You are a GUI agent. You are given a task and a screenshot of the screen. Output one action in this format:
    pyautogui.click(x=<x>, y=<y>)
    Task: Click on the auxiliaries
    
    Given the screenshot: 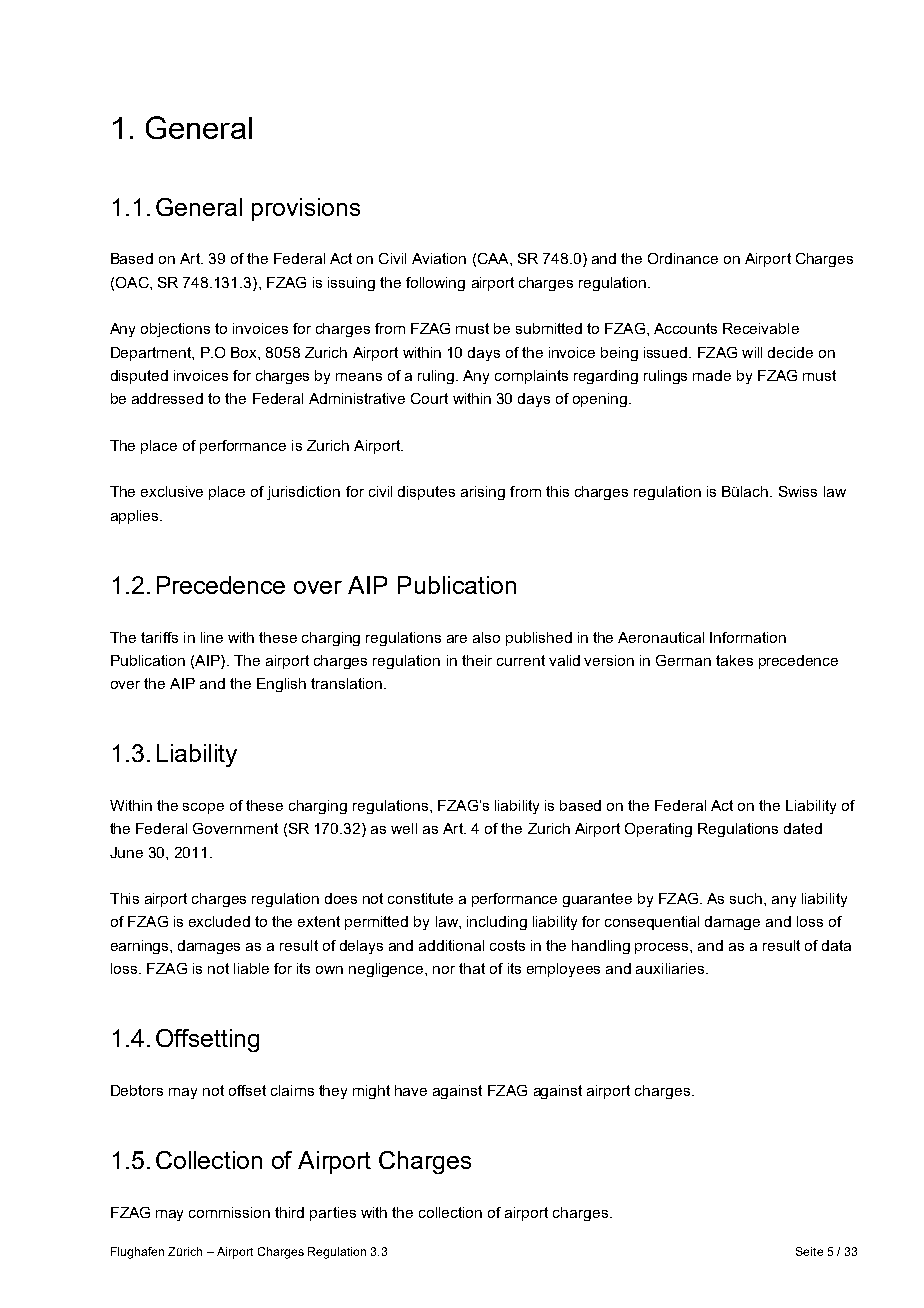 What is the action you would take?
    pyautogui.click(x=671, y=968)
